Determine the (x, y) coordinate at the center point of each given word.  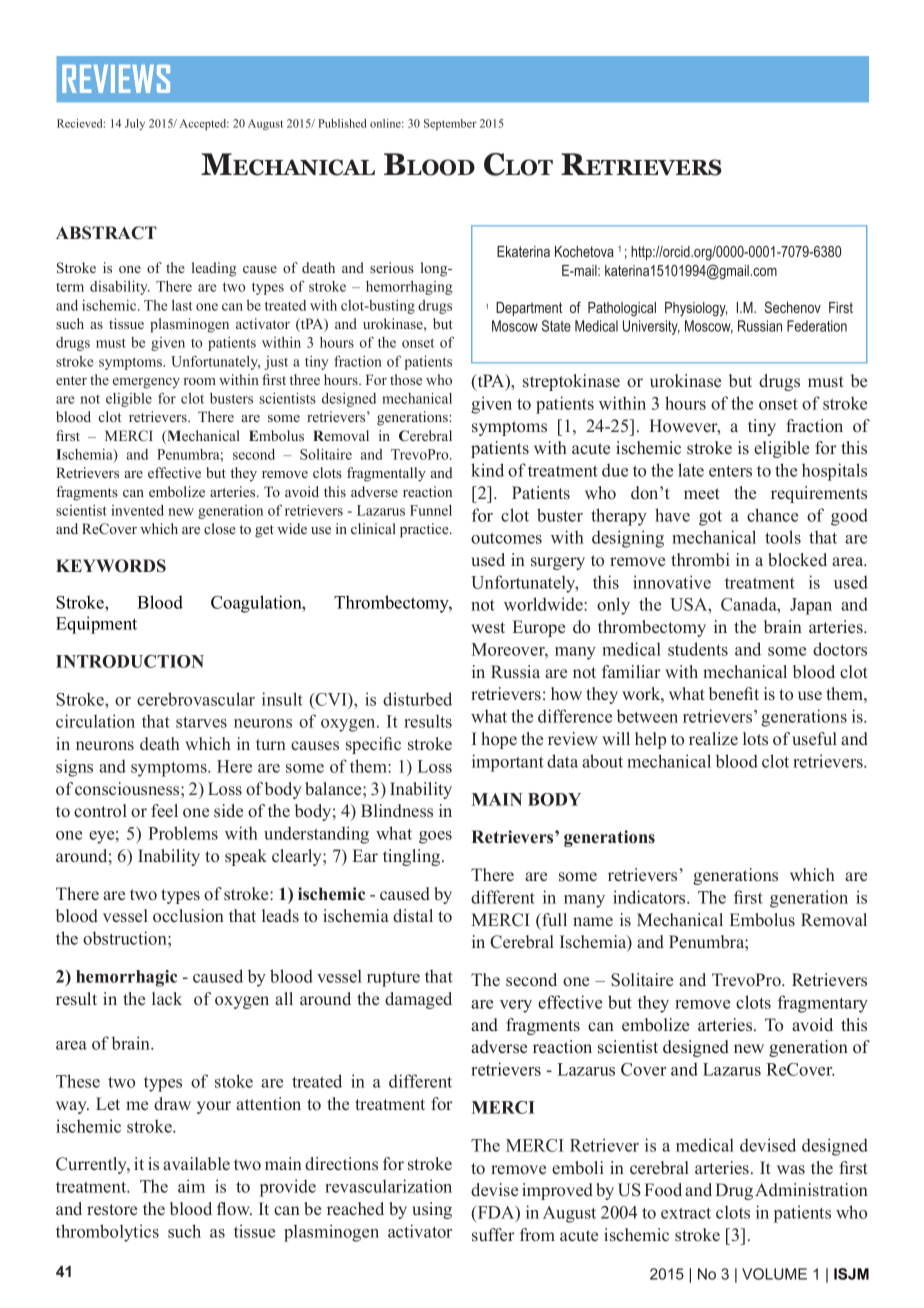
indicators (650, 897)
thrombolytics (107, 1233)
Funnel (431, 510)
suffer (493, 1235)
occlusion (188, 916)
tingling (413, 857)
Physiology (696, 309)
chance (772, 515)
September (450, 124)
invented (137, 510)
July (135, 124)
